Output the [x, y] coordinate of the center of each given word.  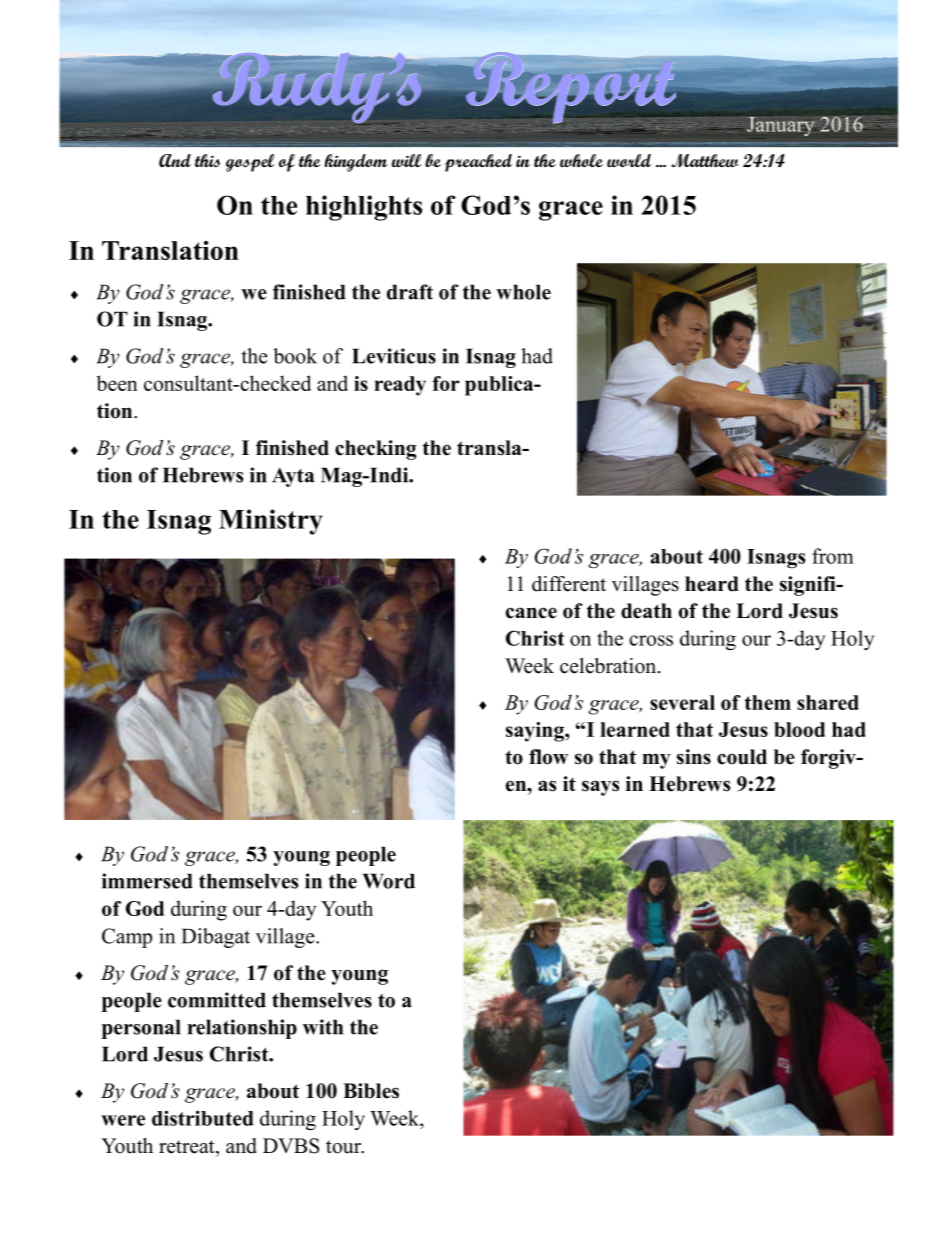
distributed [203, 1118]
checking [376, 450]
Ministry [271, 522]
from [833, 556]
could [742, 757]
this [207, 161]
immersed [147, 881]
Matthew [705, 160]
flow [548, 757]
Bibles [371, 1091]
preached [478, 163]
